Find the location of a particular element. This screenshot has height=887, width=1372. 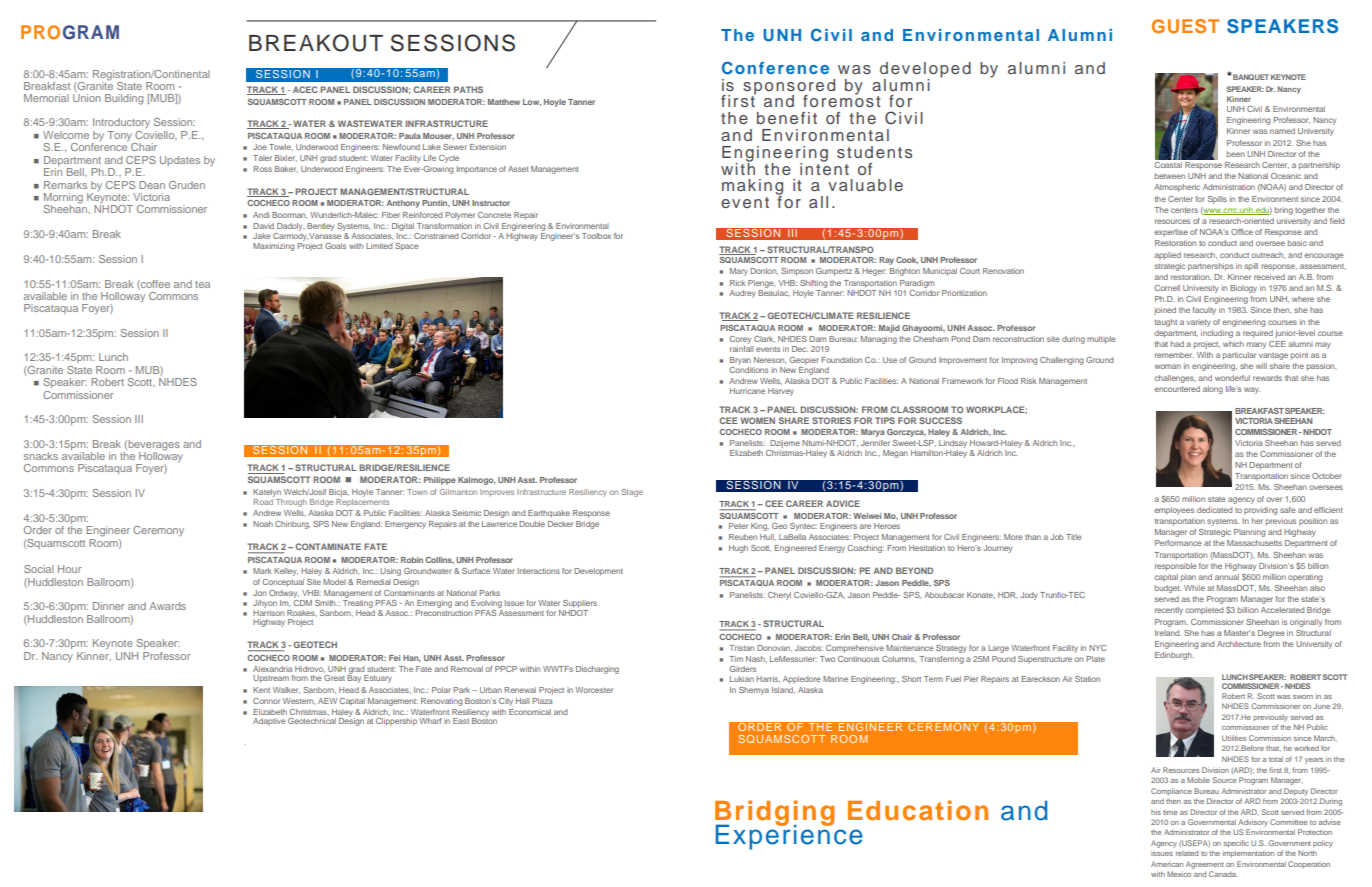

Experience is located at coordinates (789, 836).
